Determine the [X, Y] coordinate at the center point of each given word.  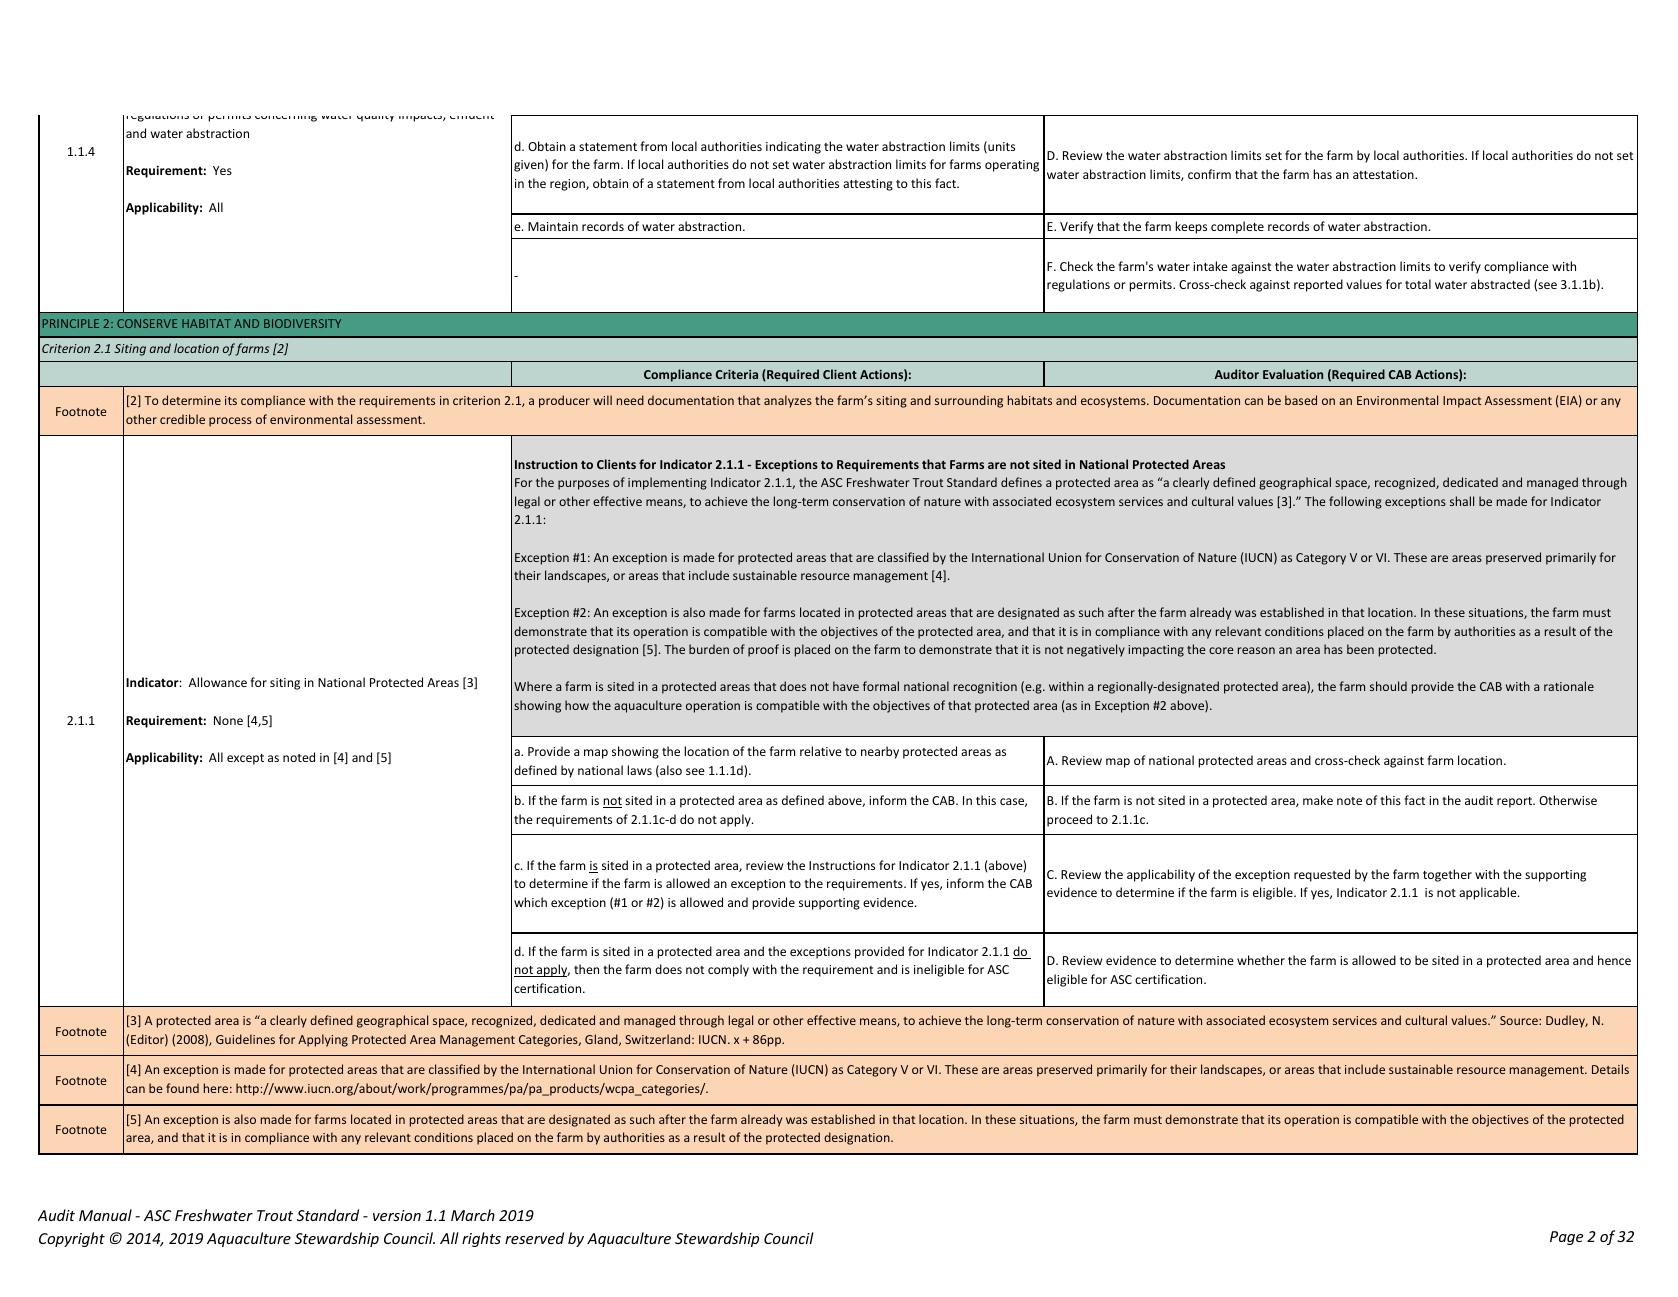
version [397, 1215]
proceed [1069, 820]
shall [1462, 501]
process [230, 422]
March [473, 1215]
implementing [667, 483]
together [1447, 875]
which [530, 902]
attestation [1384, 174]
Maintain [553, 226]
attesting [868, 185]
